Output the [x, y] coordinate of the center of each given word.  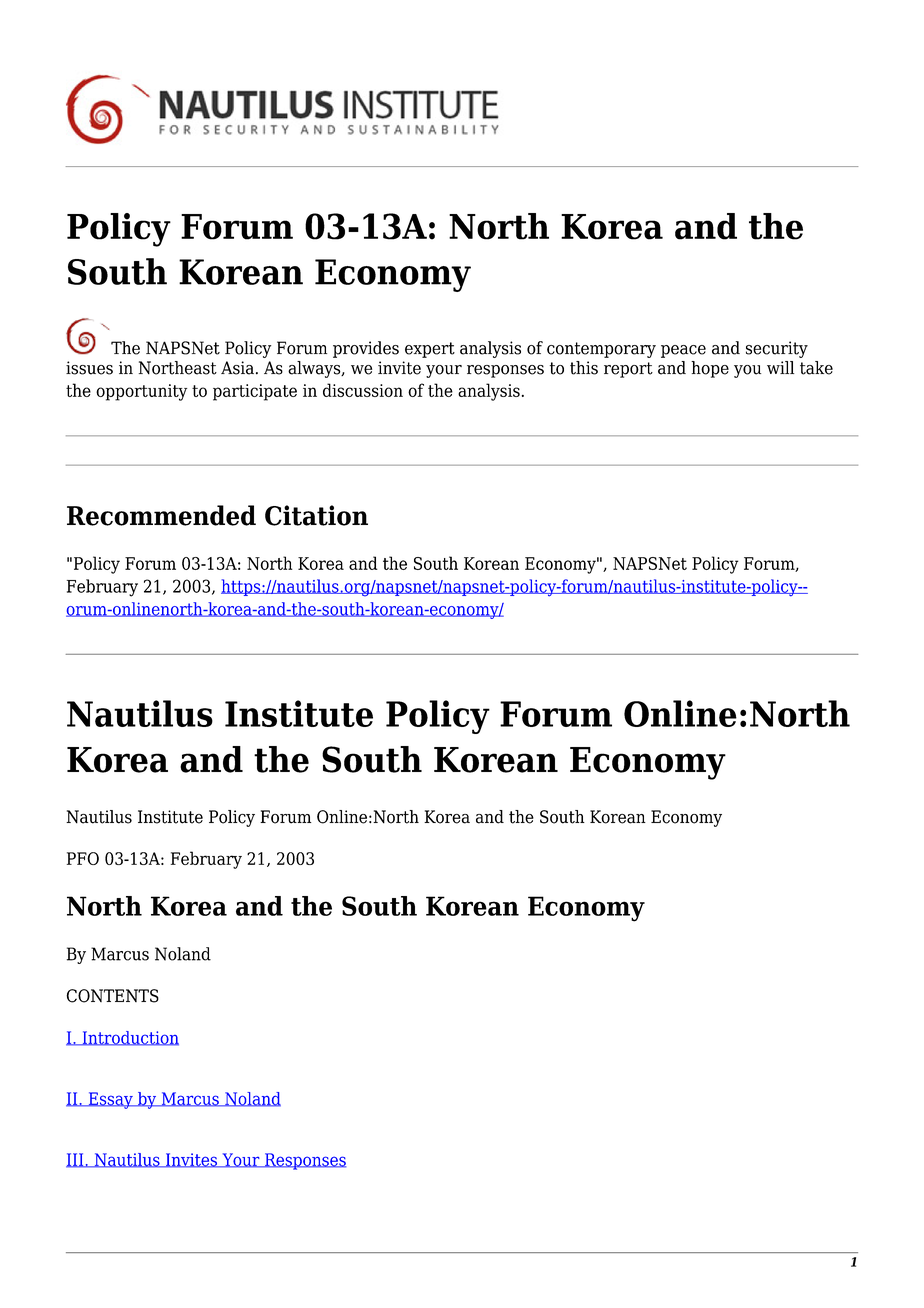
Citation [316, 515]
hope [710, 369]
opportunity [141, 392]
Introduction [129, 1038]
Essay [110, 1100]
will [780, 367]
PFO [83, 858]
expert [430, 350]
